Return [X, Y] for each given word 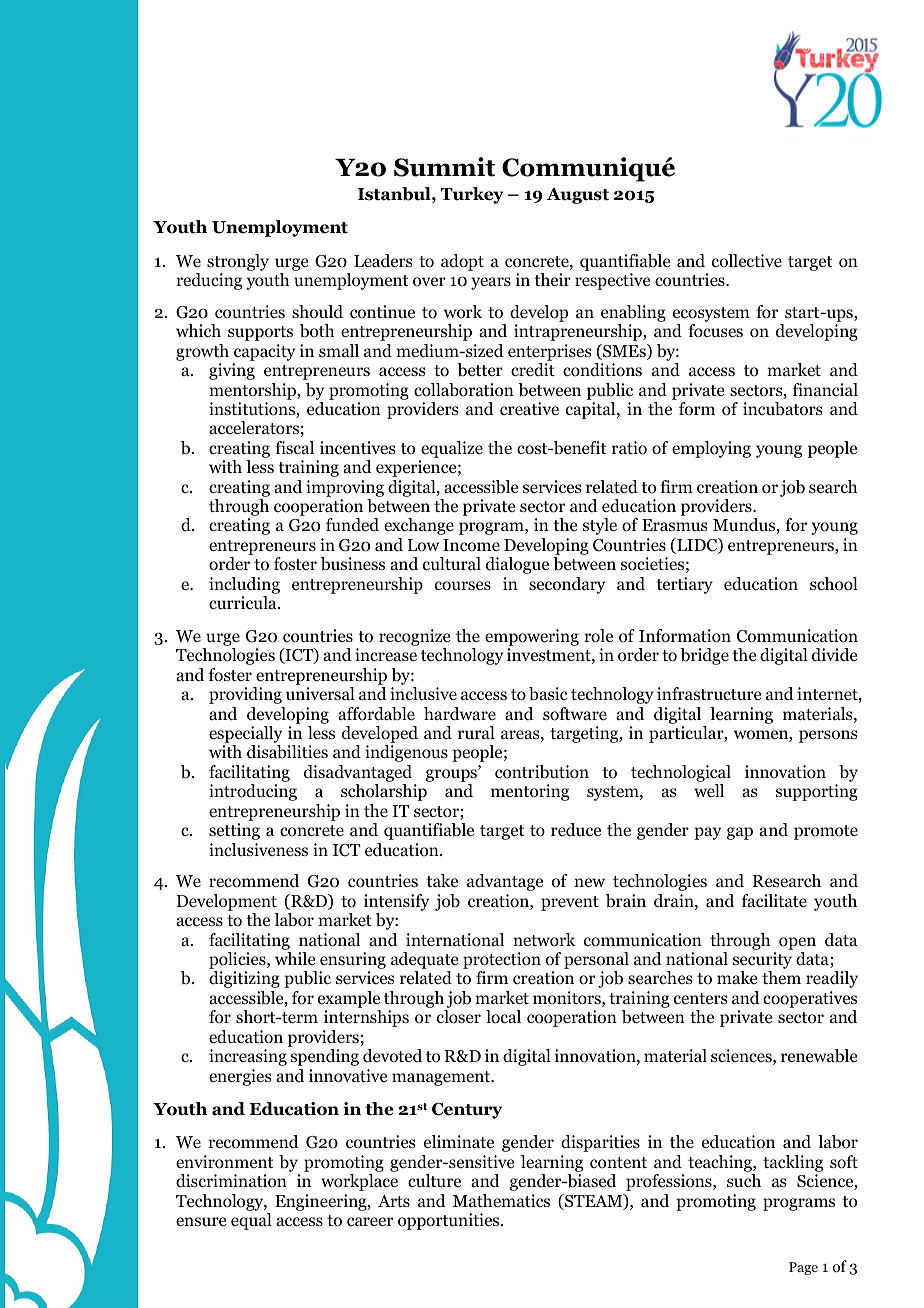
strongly [238, 262]
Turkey [472, 195]
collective [747, 261]
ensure [201, 1222]
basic [548, 694]
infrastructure [709, 693]
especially [245, 736]
